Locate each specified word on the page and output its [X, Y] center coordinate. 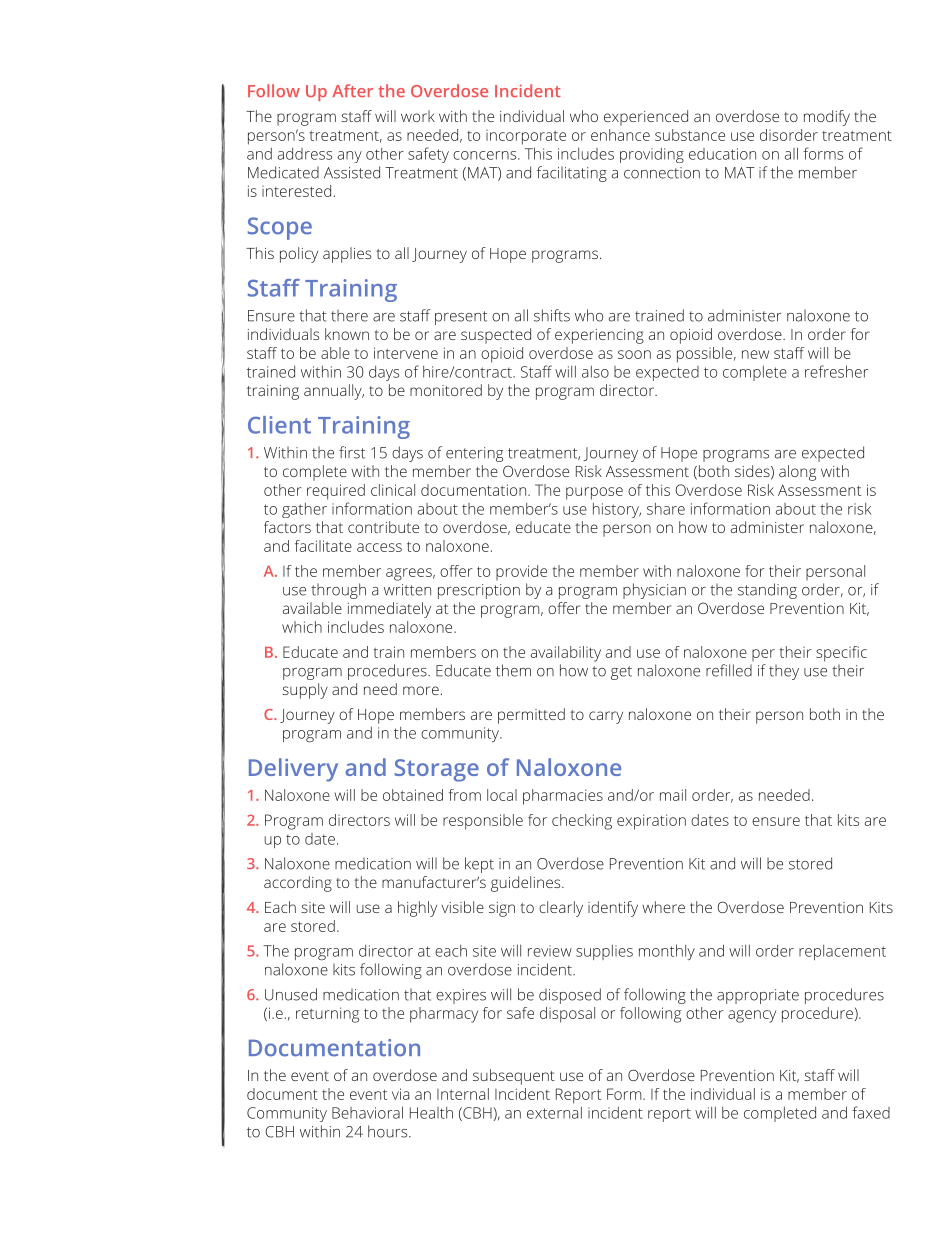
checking [582, 822]
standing [767, 591]
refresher [836, 371]
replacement [842, 952]
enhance [620, 135]
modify [827, 118]
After [352, 90]
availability [566, 654]
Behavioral [367, 1112]
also [595, 372]
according [298, 884]
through [338, 591]
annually [334, 392]
